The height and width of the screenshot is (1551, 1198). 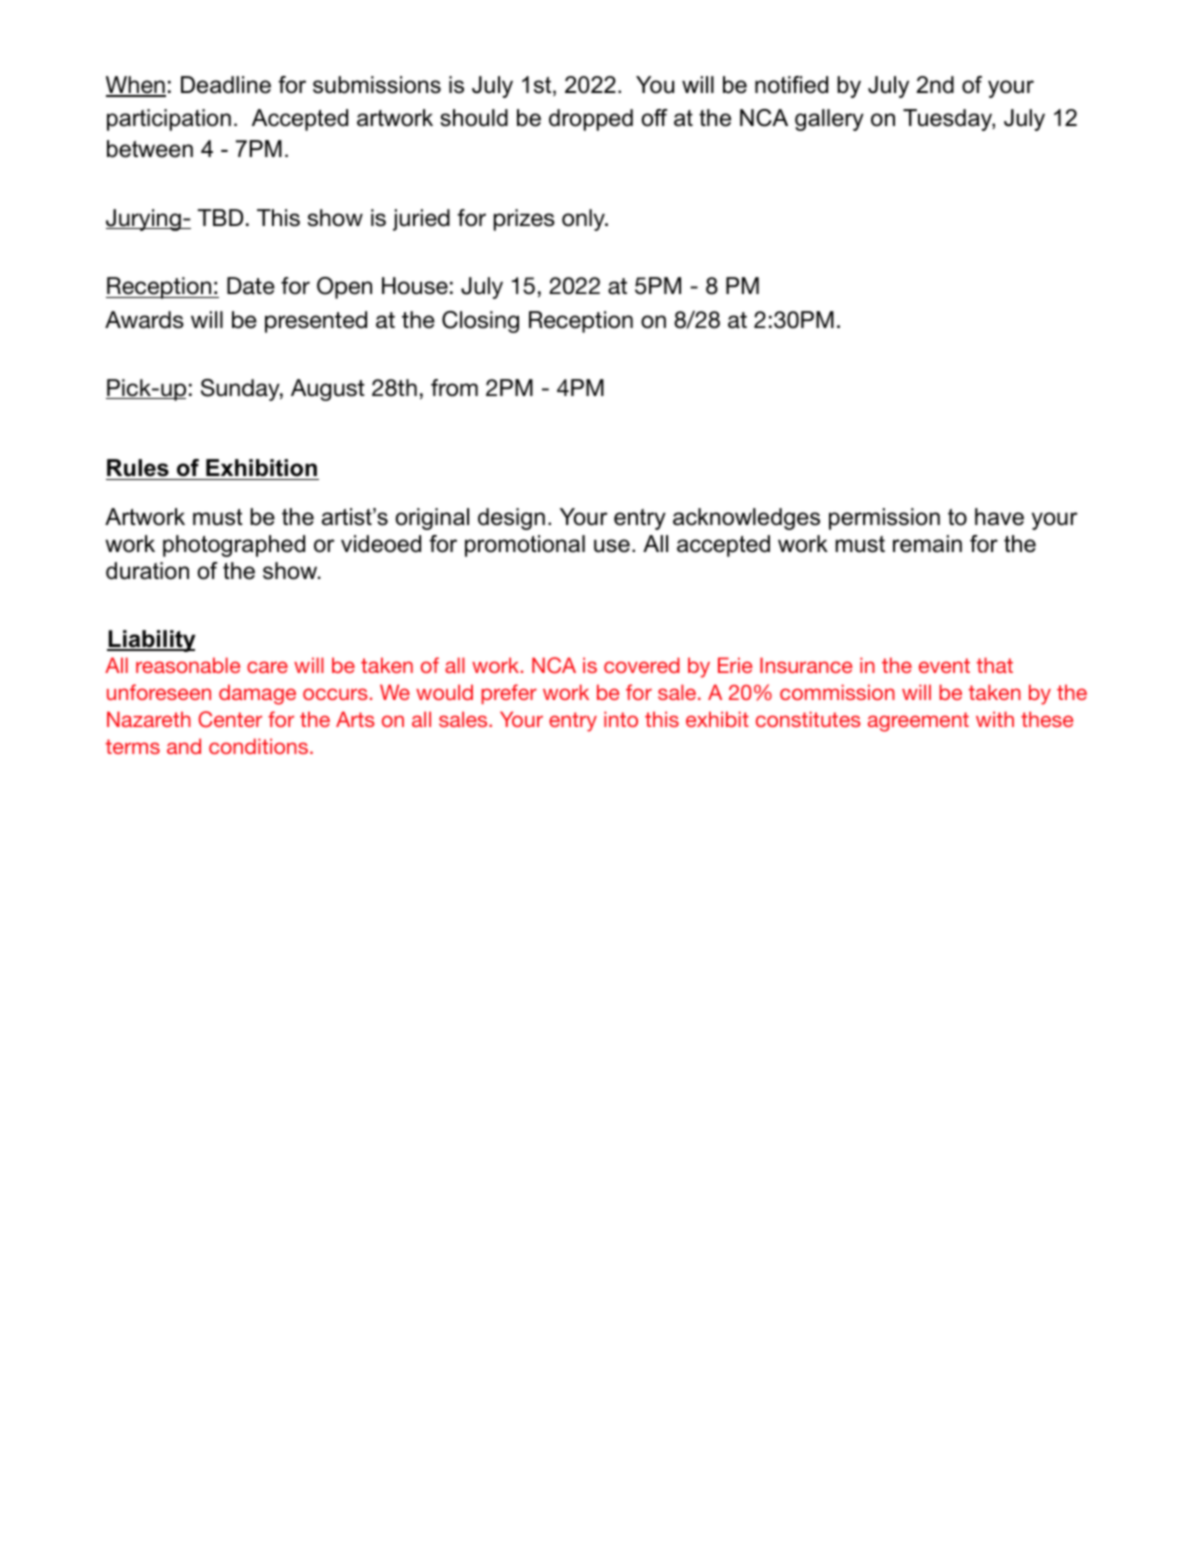 What do you see at coordinates (230, 719) in the screenshot?
I see `Center` at bounding box center [230, 719].
